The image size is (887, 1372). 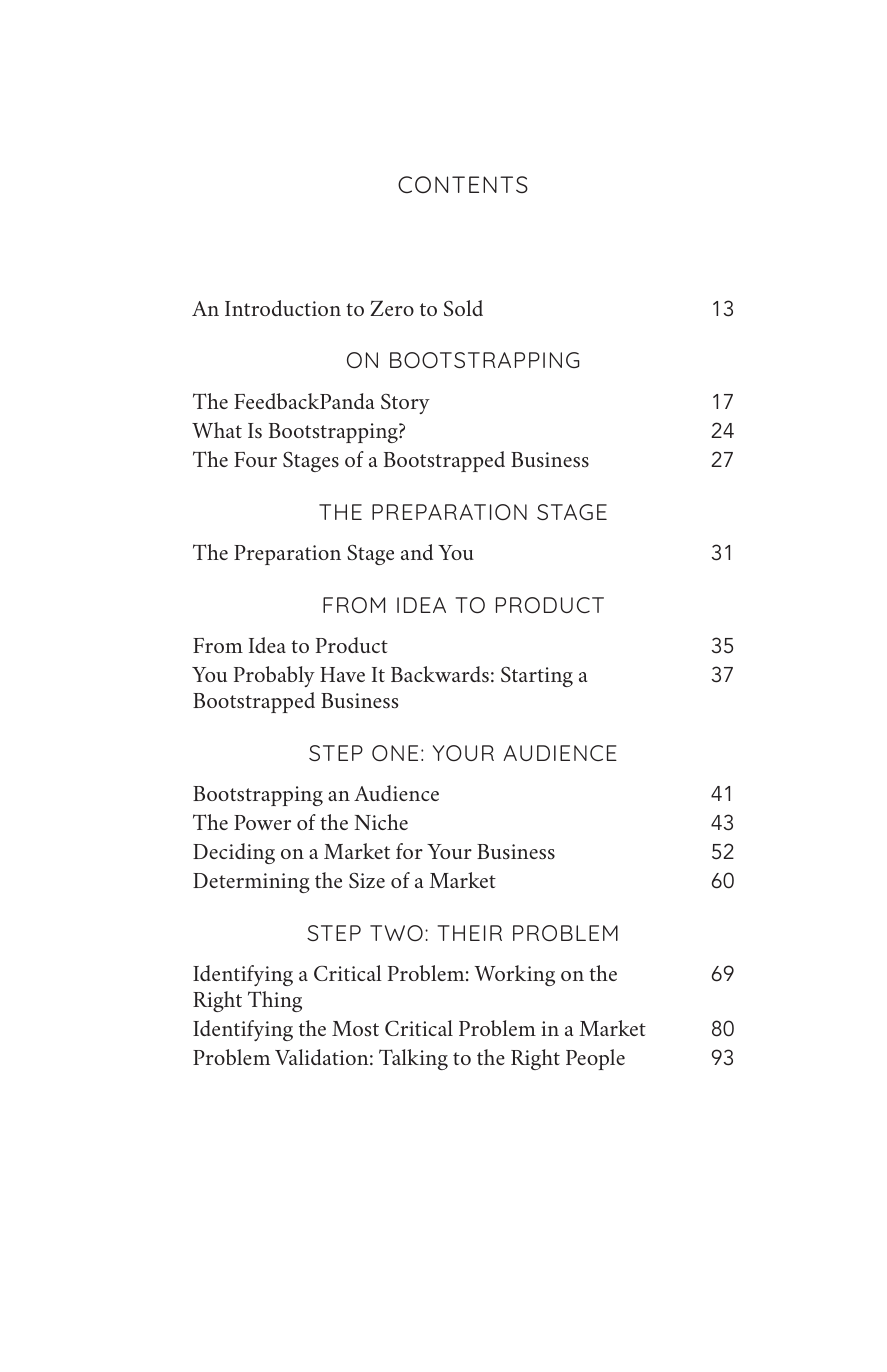 What do you see at coordinates (440, 674) in the page?
I see `Backwards` at bounding box center [440, 674].
